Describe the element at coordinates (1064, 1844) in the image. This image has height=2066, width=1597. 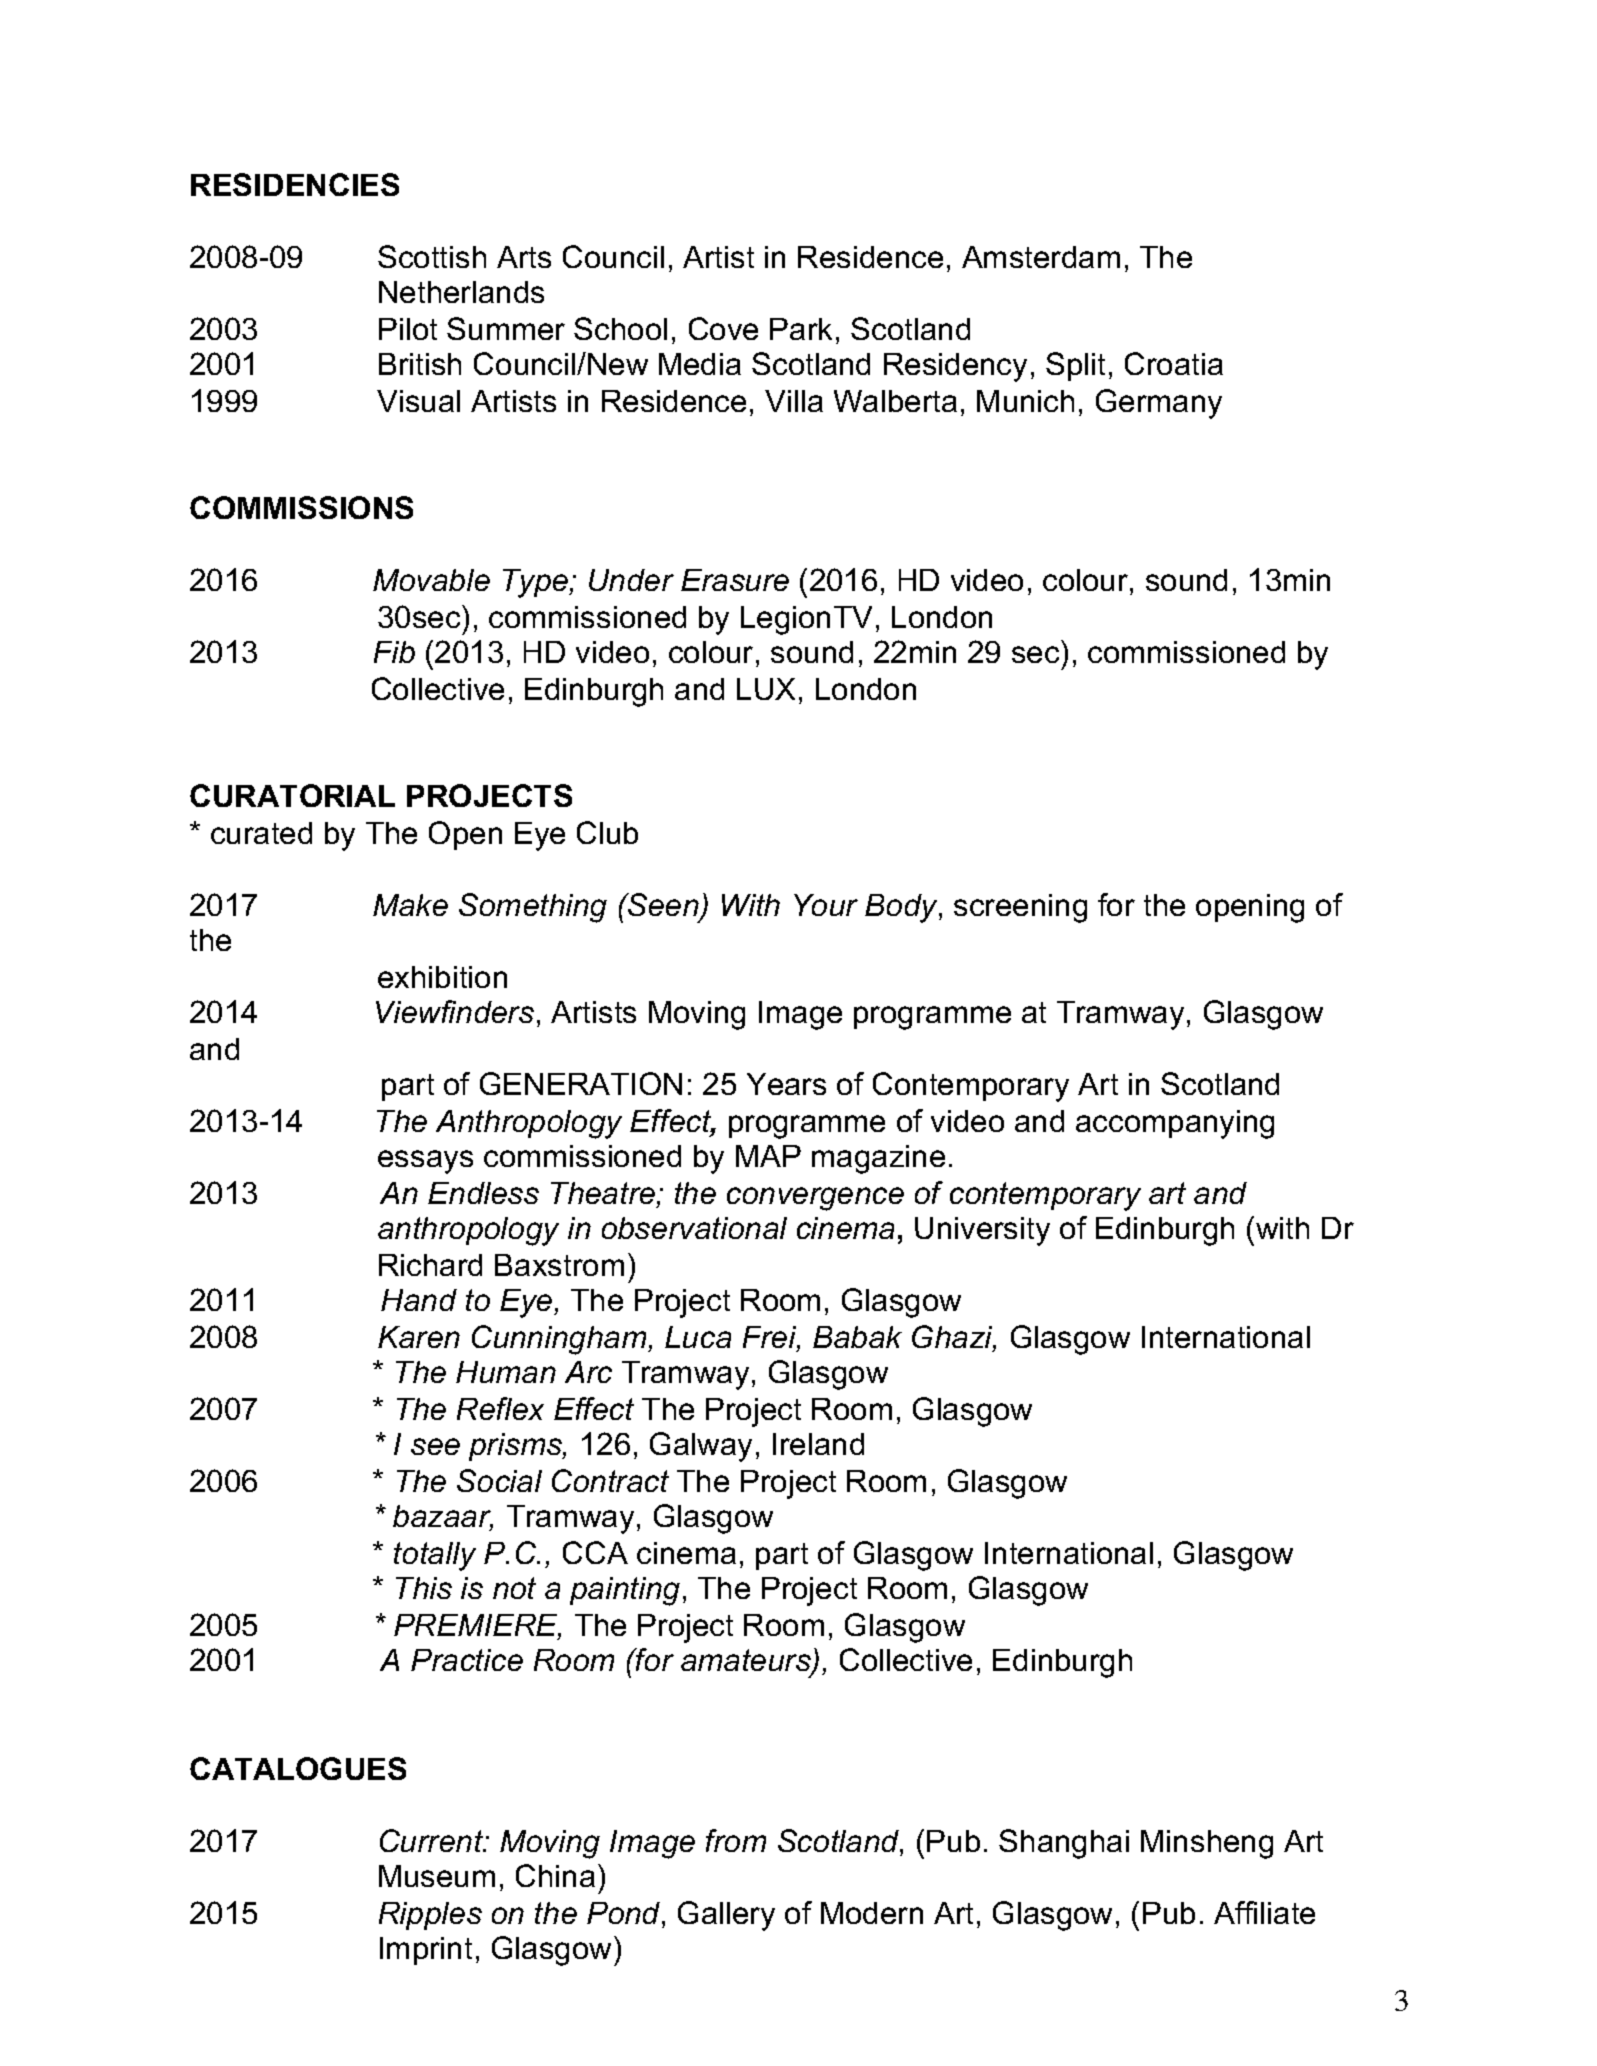
I see `Shanghai` at that location.
